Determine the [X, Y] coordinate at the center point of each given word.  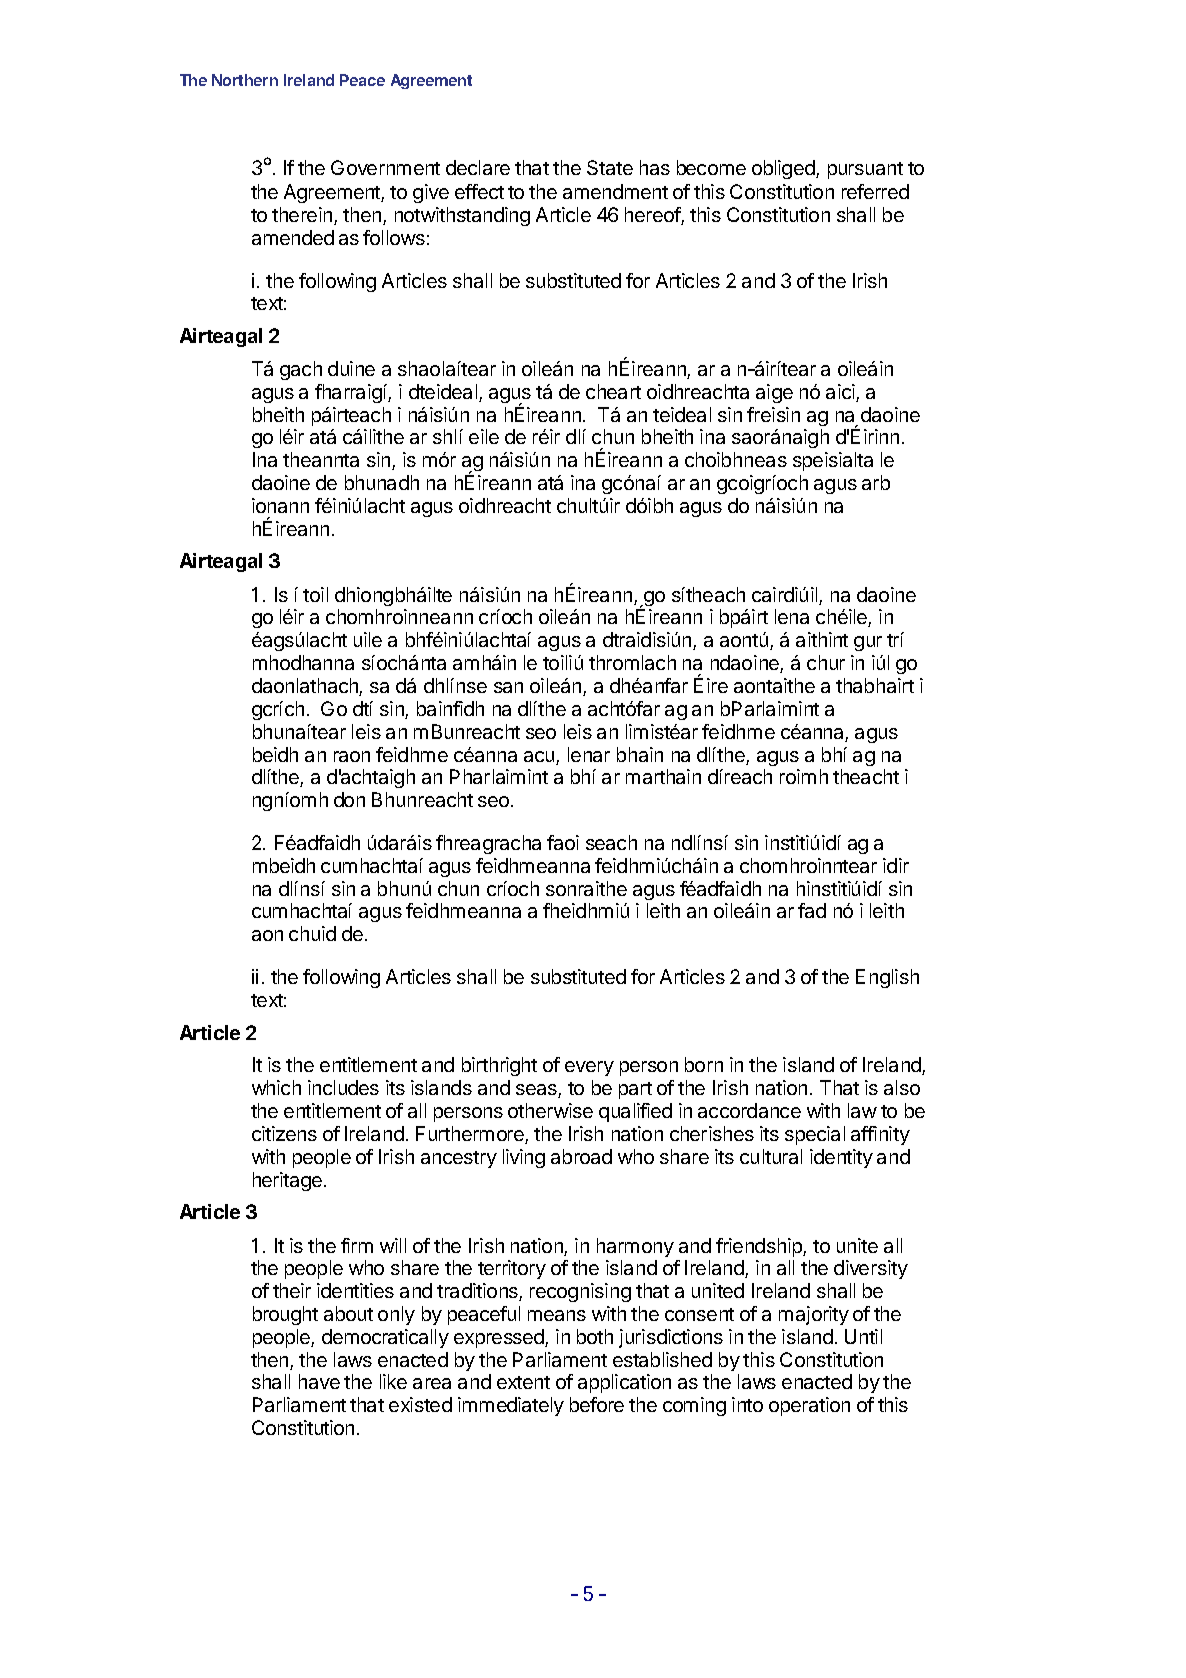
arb [876, 482]
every [589, 1068]
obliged [784, 169]
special [815, 1135]
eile [484, 436]
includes [343, 1087]
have [319, 1381]
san [508, 687]
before [597, 1404]
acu [540, 758]
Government [385, 167]
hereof [653, 216]
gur [868, 643]
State [610, 167]
